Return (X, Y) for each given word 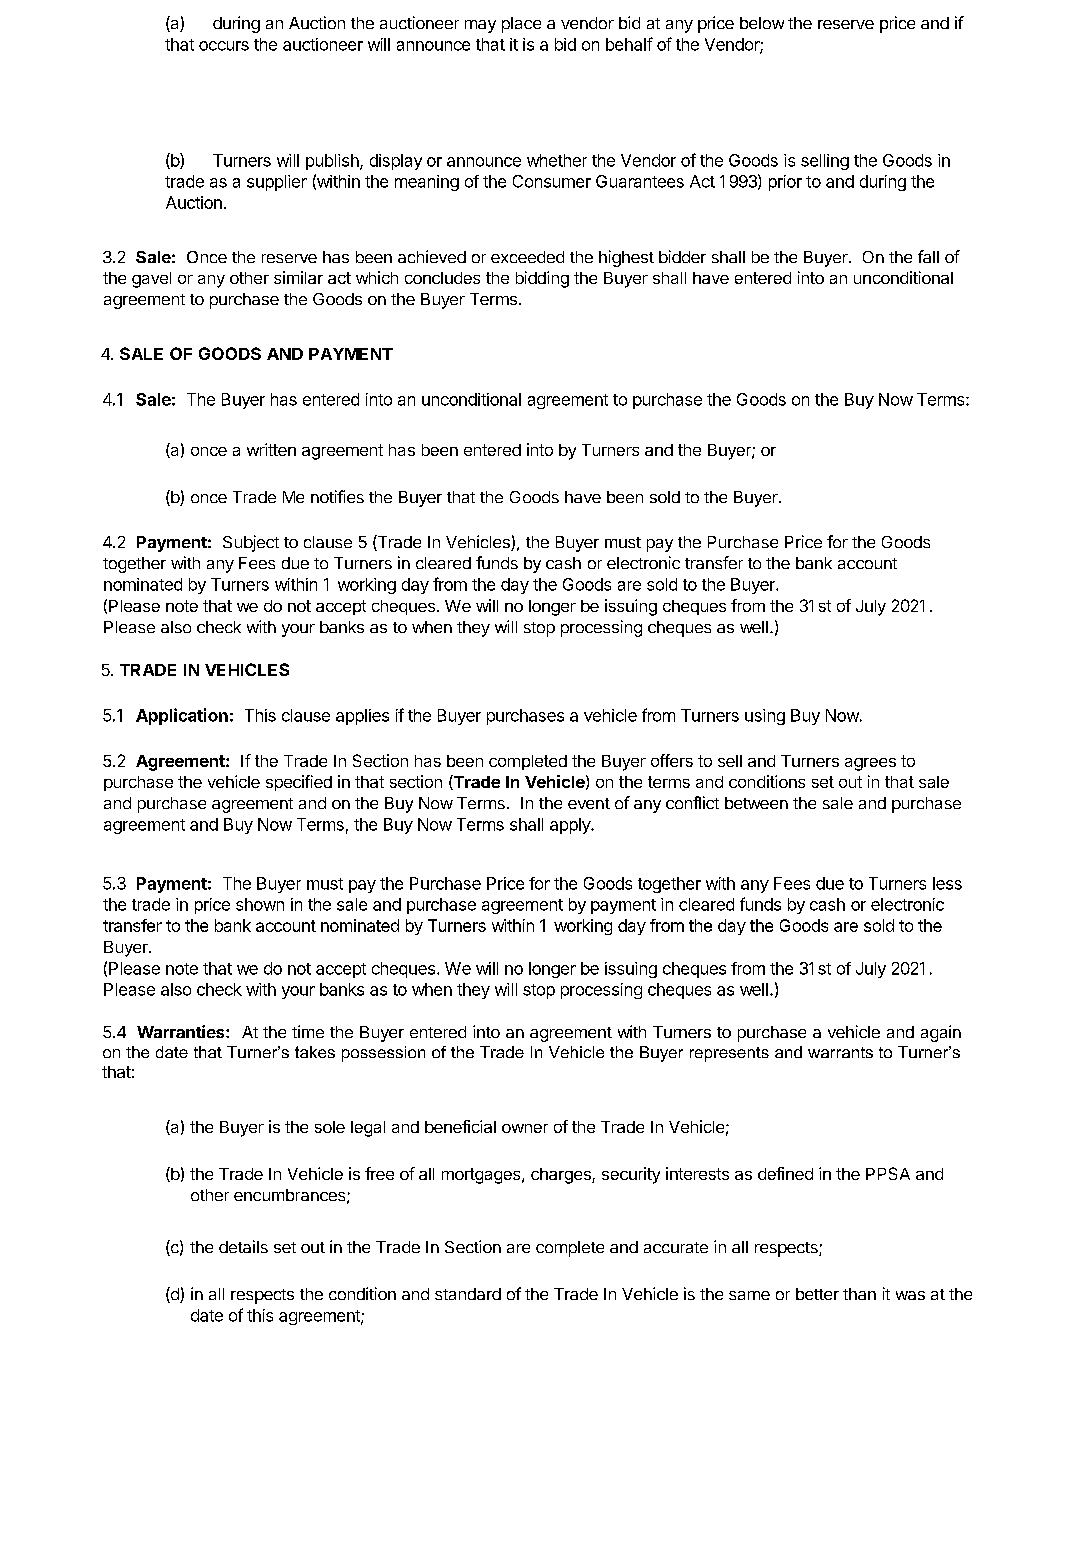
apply (571, 826)
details (243, 1246)
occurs (224, 46)
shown (260, 904)
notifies (337, 496)
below (762, 23)
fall (928, 256)
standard (468, 1294)
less (947, 883)
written (271, 449)
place (521, 25)
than (859, 1294)
